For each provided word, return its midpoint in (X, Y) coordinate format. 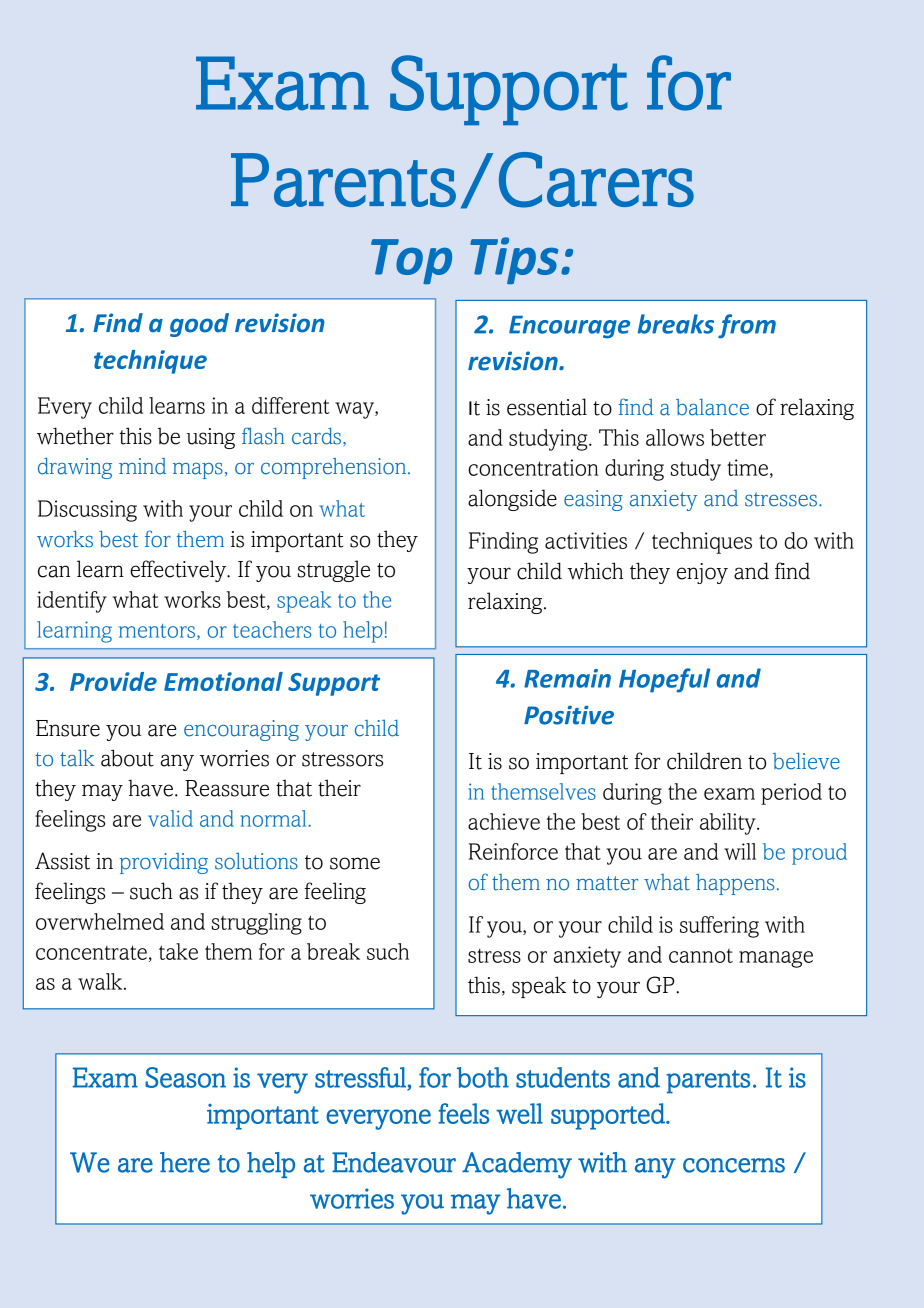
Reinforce (513, 851)
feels (464, 1113)
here (185, 1162)
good (199, 325)
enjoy (702, 573)
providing (164, 863)
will (740, 851)
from (747, 326)
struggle (334, 571)
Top (411, 261)
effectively (179, 571)
